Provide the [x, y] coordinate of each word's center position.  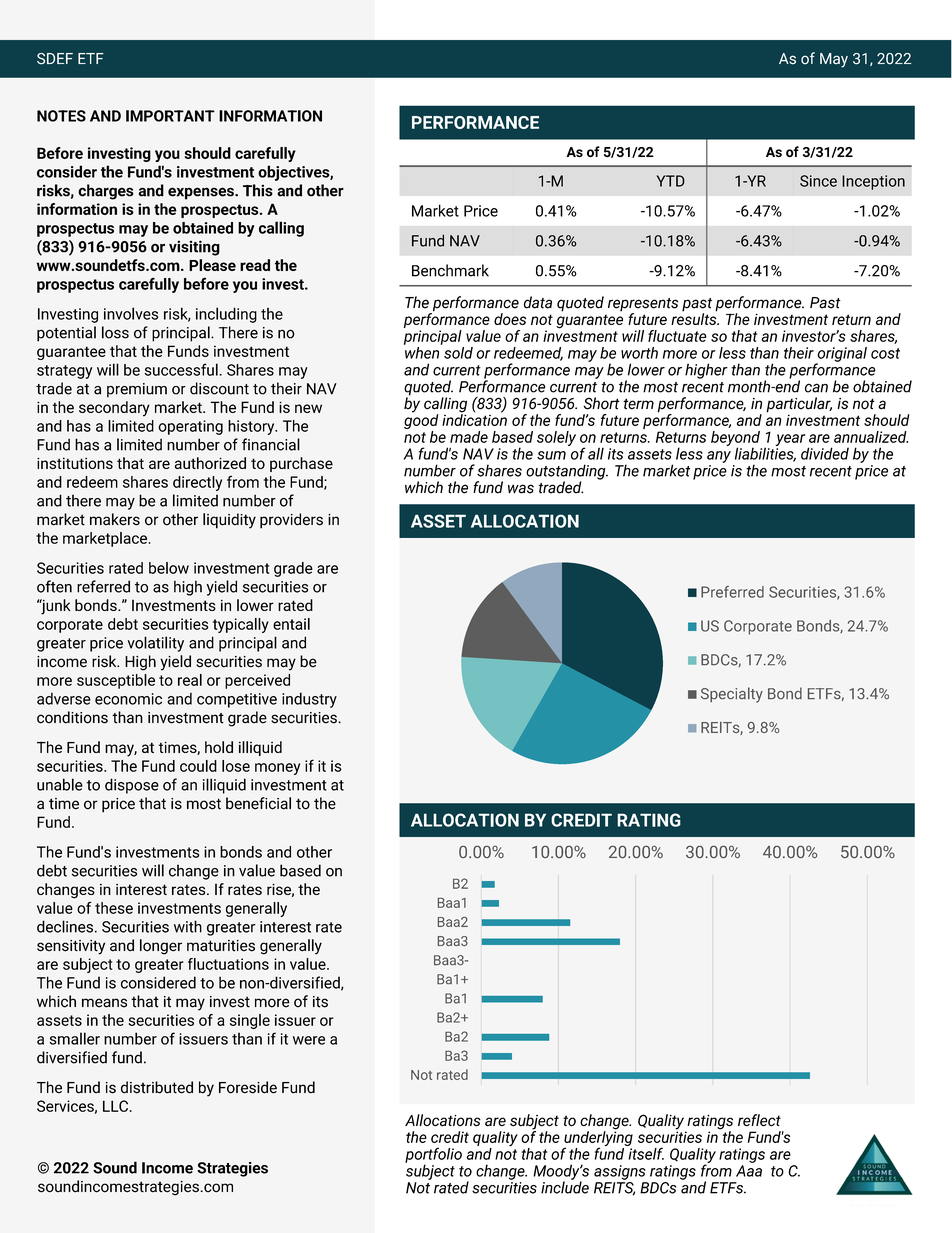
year [790, 440]
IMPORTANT [170, 116]
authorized [210, 463]
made [469, 437]
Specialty [732, 695]
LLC [115, 1106]
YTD [671, 181]
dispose [132, 786]
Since [818, 181]
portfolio [433, 1156]
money [277, 769]
